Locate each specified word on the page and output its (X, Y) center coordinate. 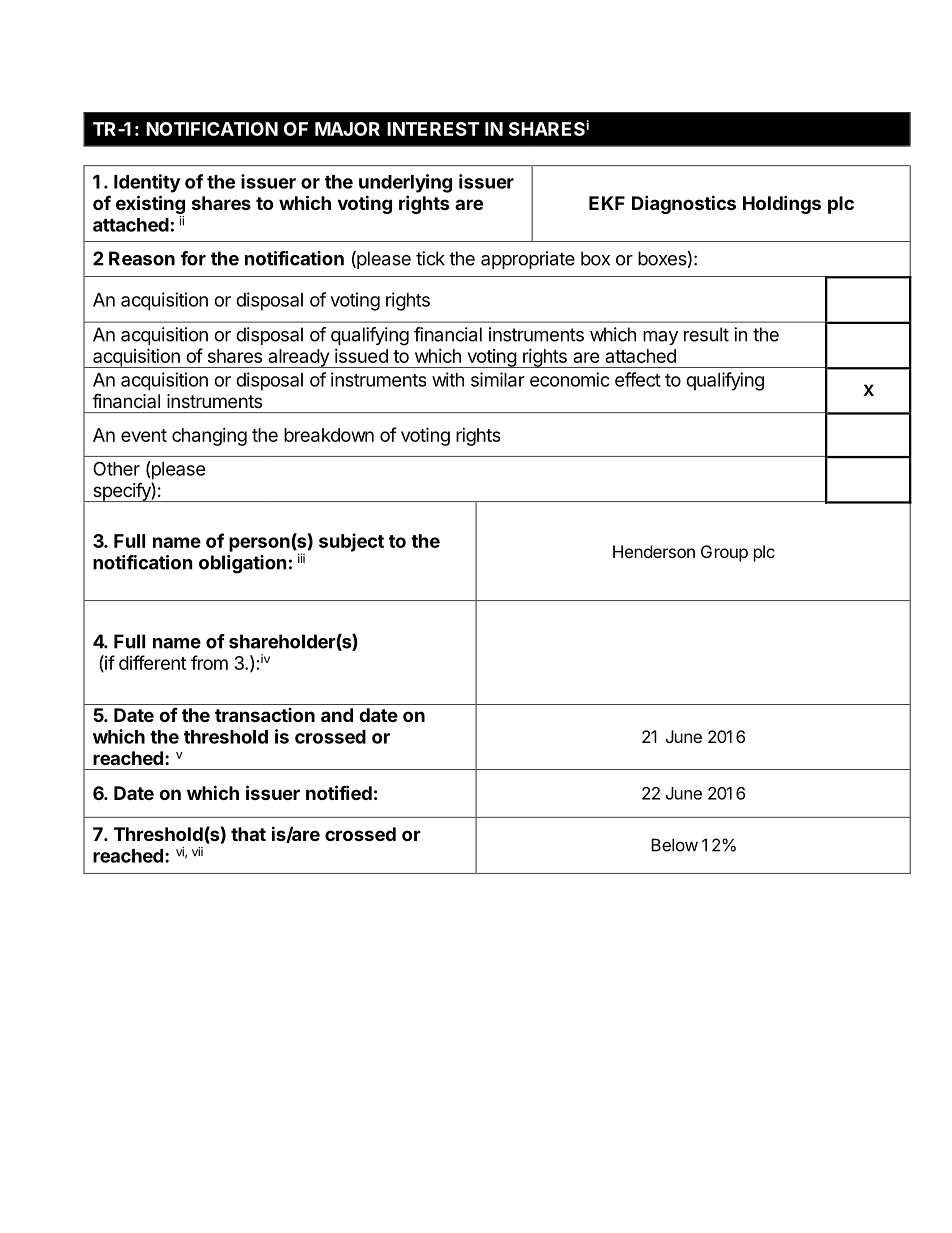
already (298, 358)
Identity (147, 183)
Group (724, 553)
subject (351, 542)
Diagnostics (684, 204)
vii (197, 851)
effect (638, 379)
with (448, 379)
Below (674, 845)
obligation (243, 564)
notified (339, 792)
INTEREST (433, 129)
